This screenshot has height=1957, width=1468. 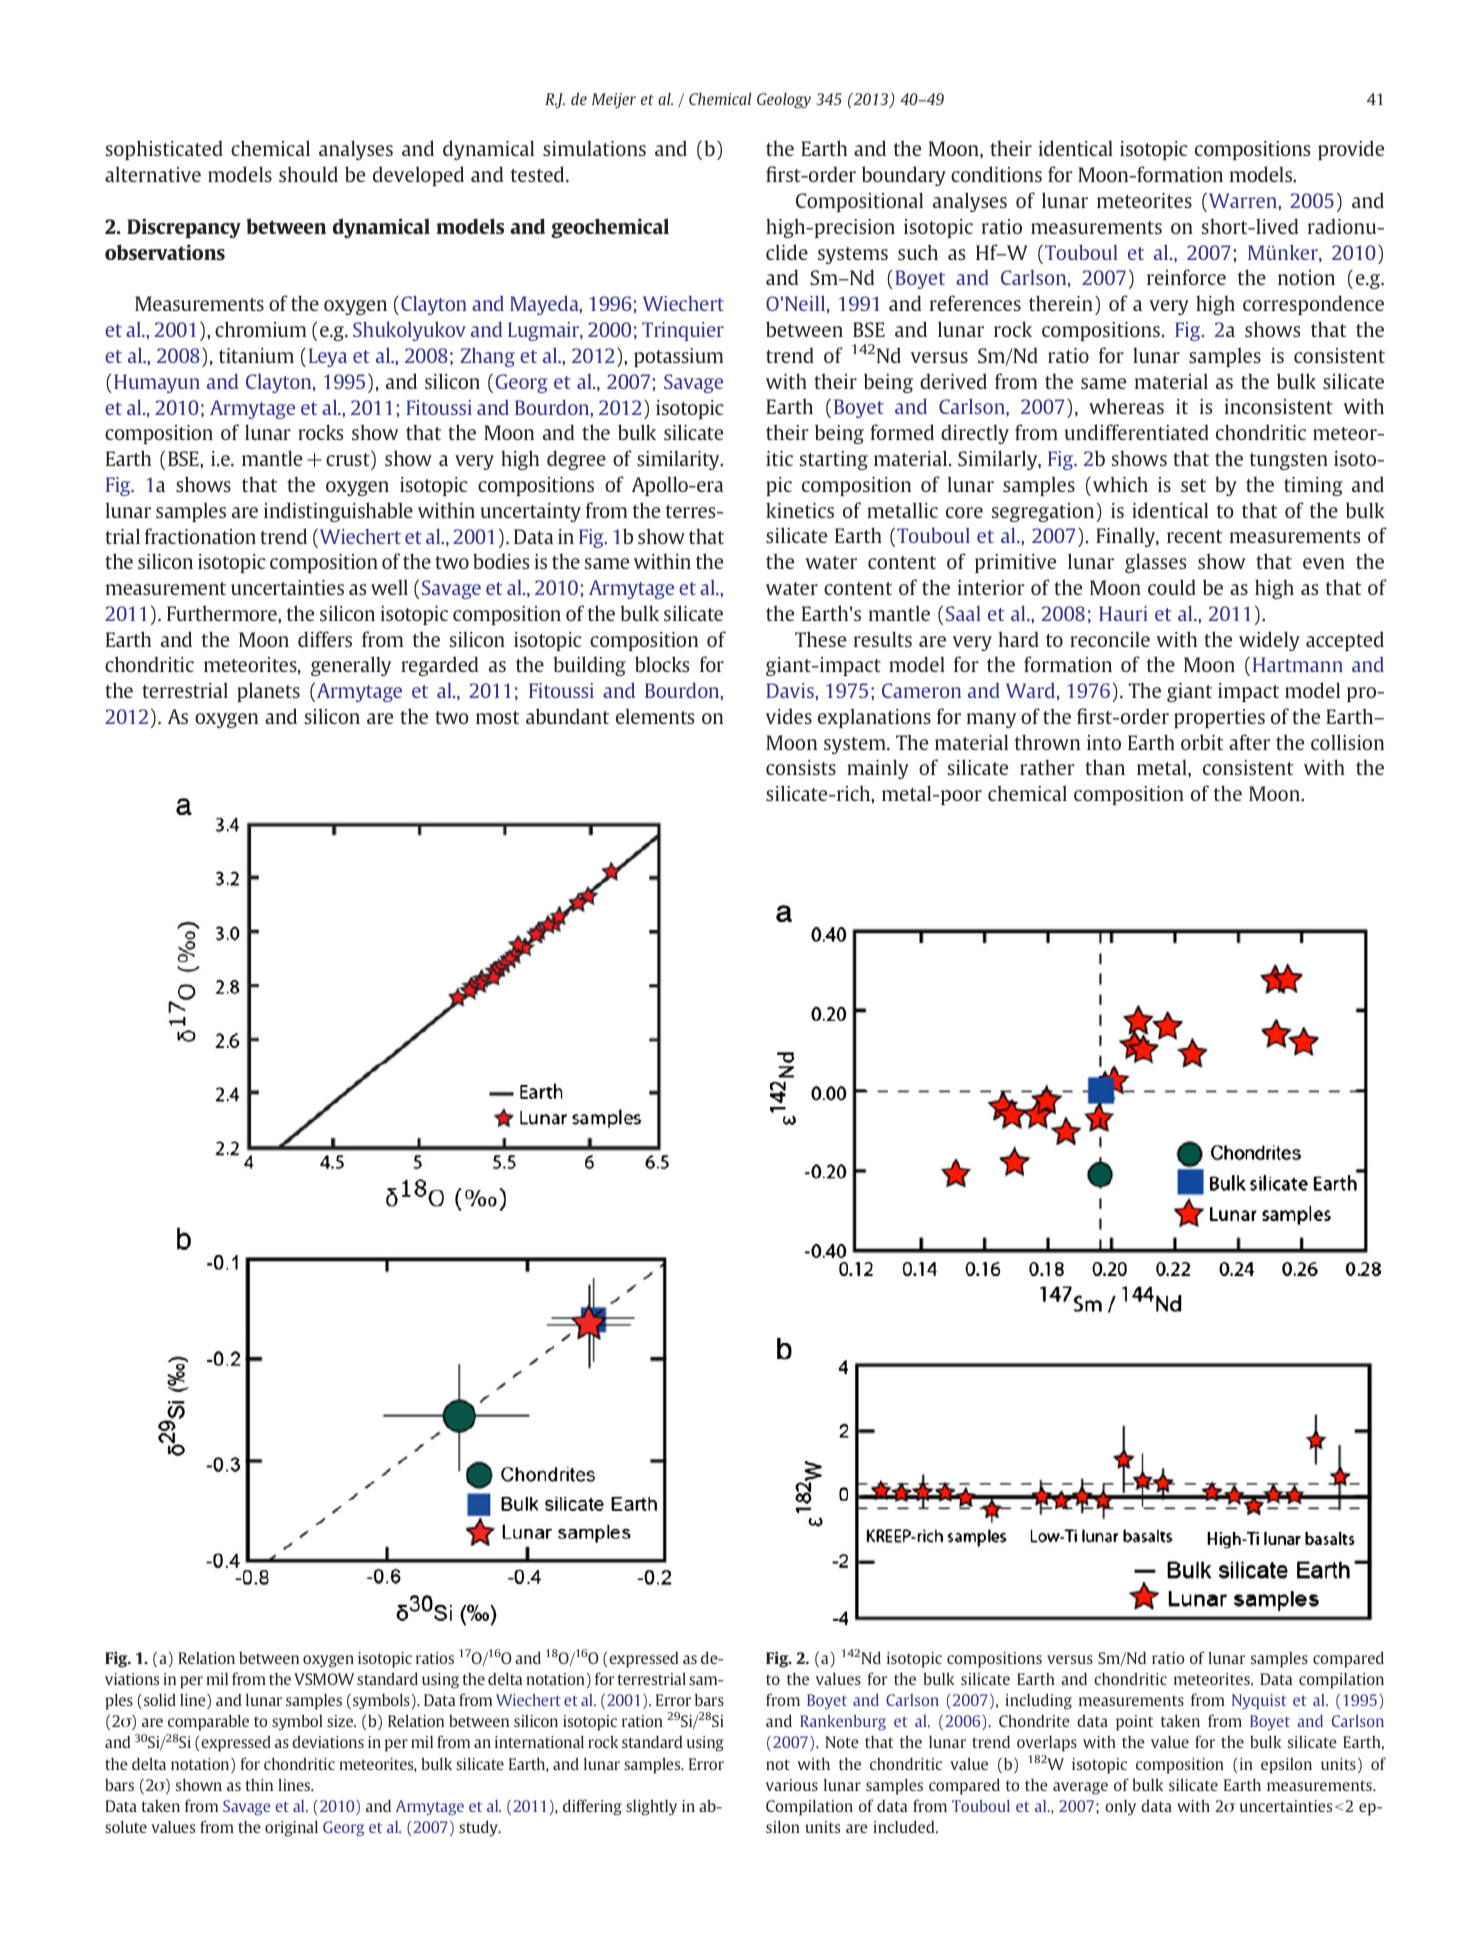 I want to click on Davis, so click(x=791, y=690).
